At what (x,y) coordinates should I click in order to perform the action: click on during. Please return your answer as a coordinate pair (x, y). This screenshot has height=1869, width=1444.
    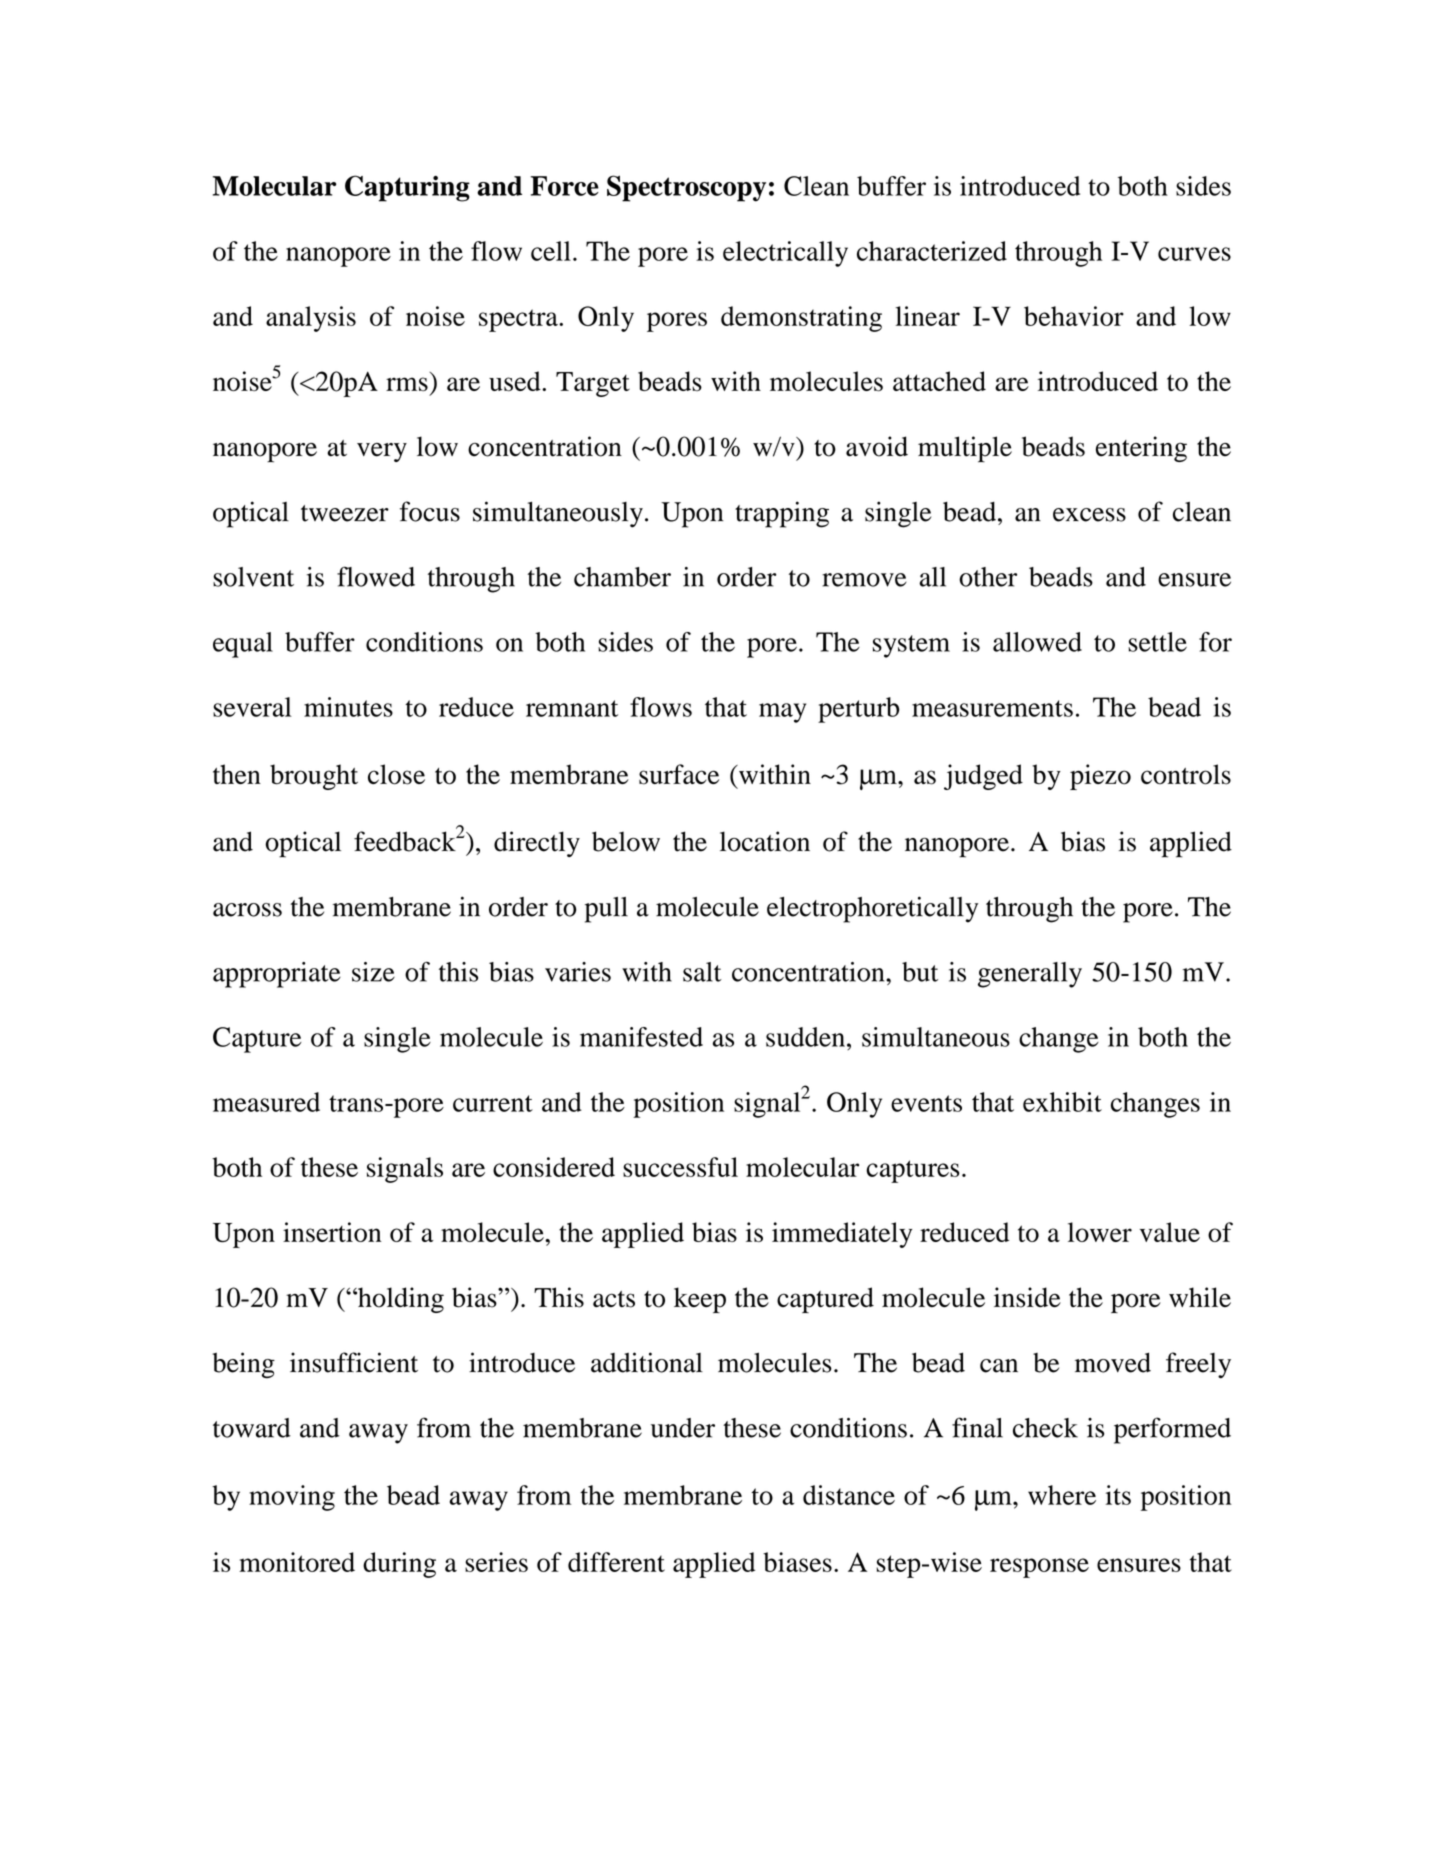
    Looking at the image, I should click on (399, 1565).
